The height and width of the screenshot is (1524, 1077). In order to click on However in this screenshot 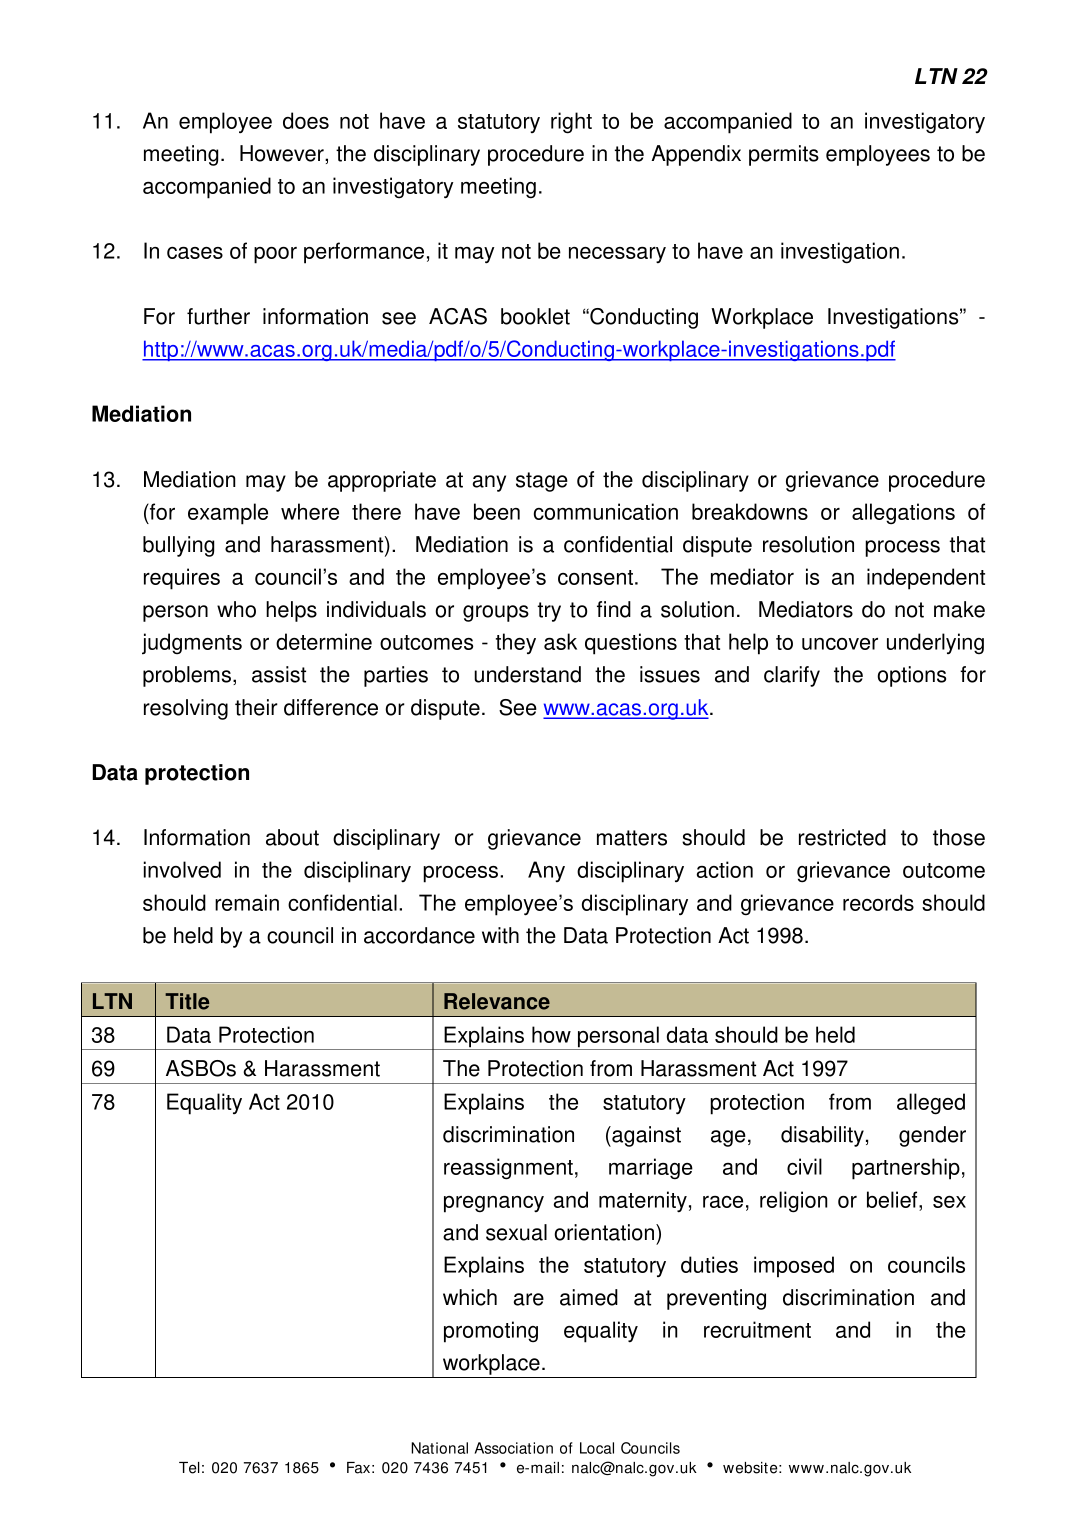, I will do `click(283, 153)`.
